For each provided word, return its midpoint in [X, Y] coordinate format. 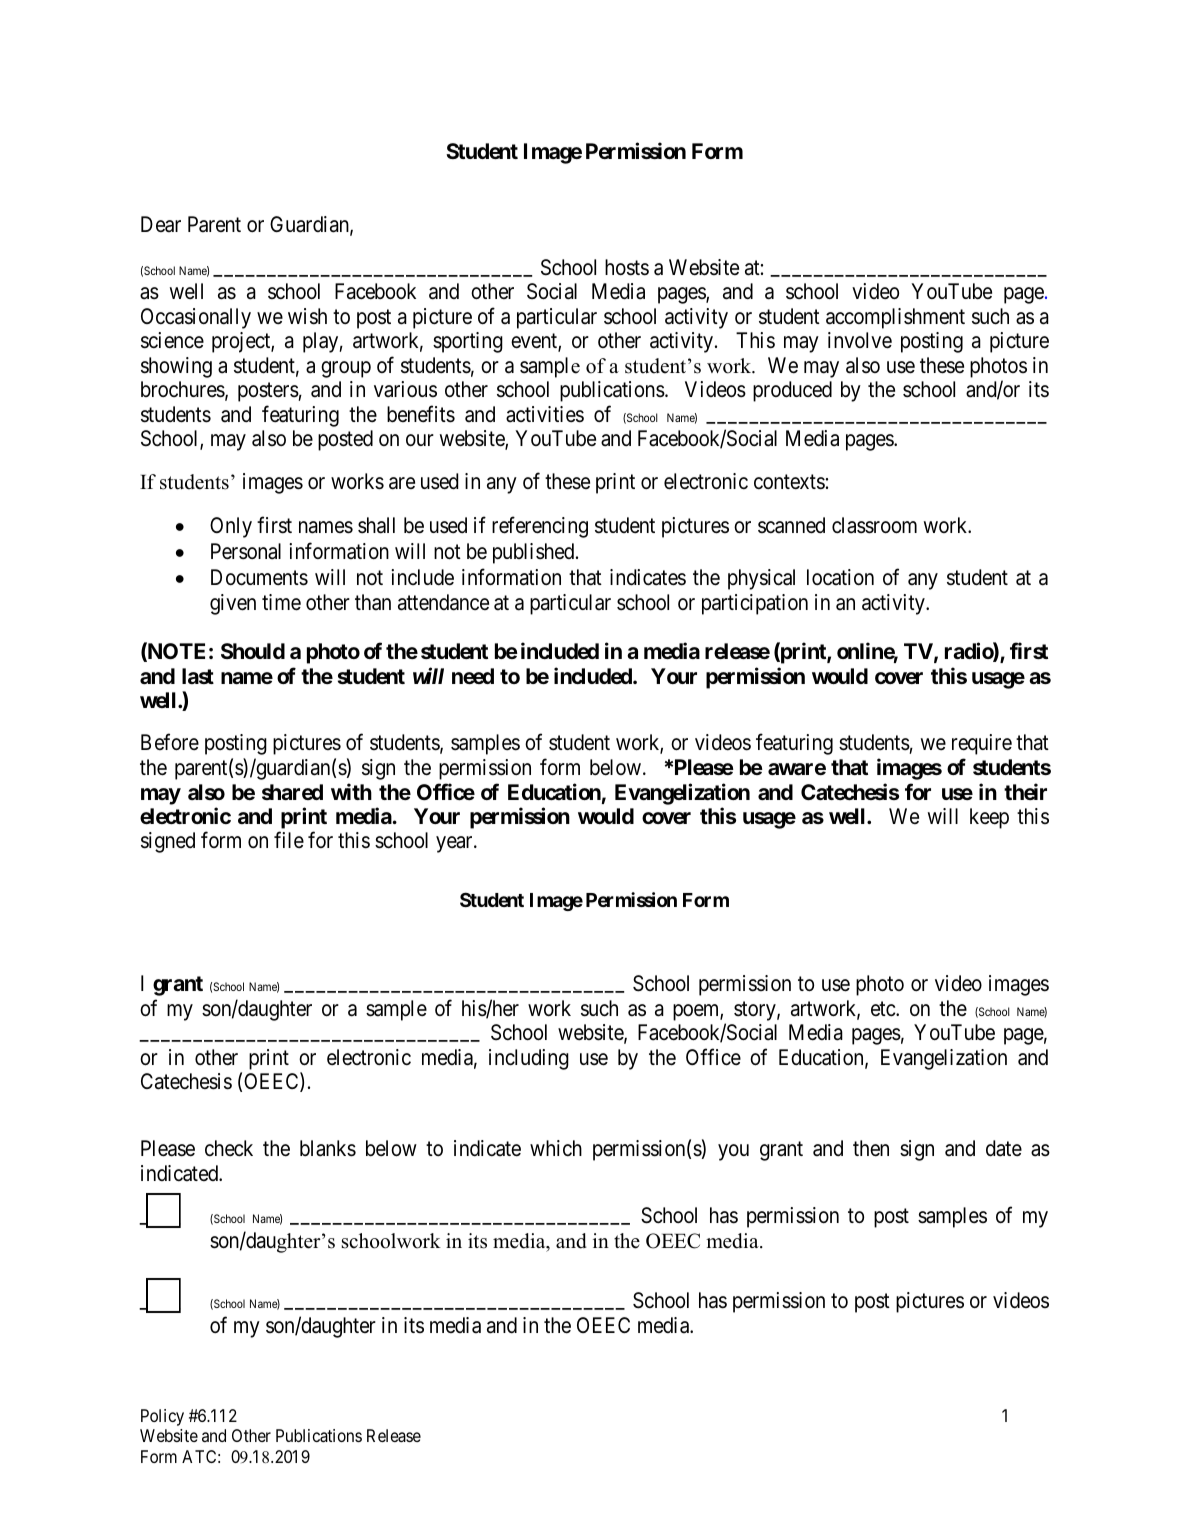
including [529, 1059]
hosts [627, 267]
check [229, 1148]
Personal [246, 551]
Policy [162, 1417]
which [556, 1148]
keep [989, 818]
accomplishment [895, 318]
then [871, 1148]
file [289, 840]
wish [307, 316]
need [473, 676]
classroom [874, 525]
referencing [540, 527]
